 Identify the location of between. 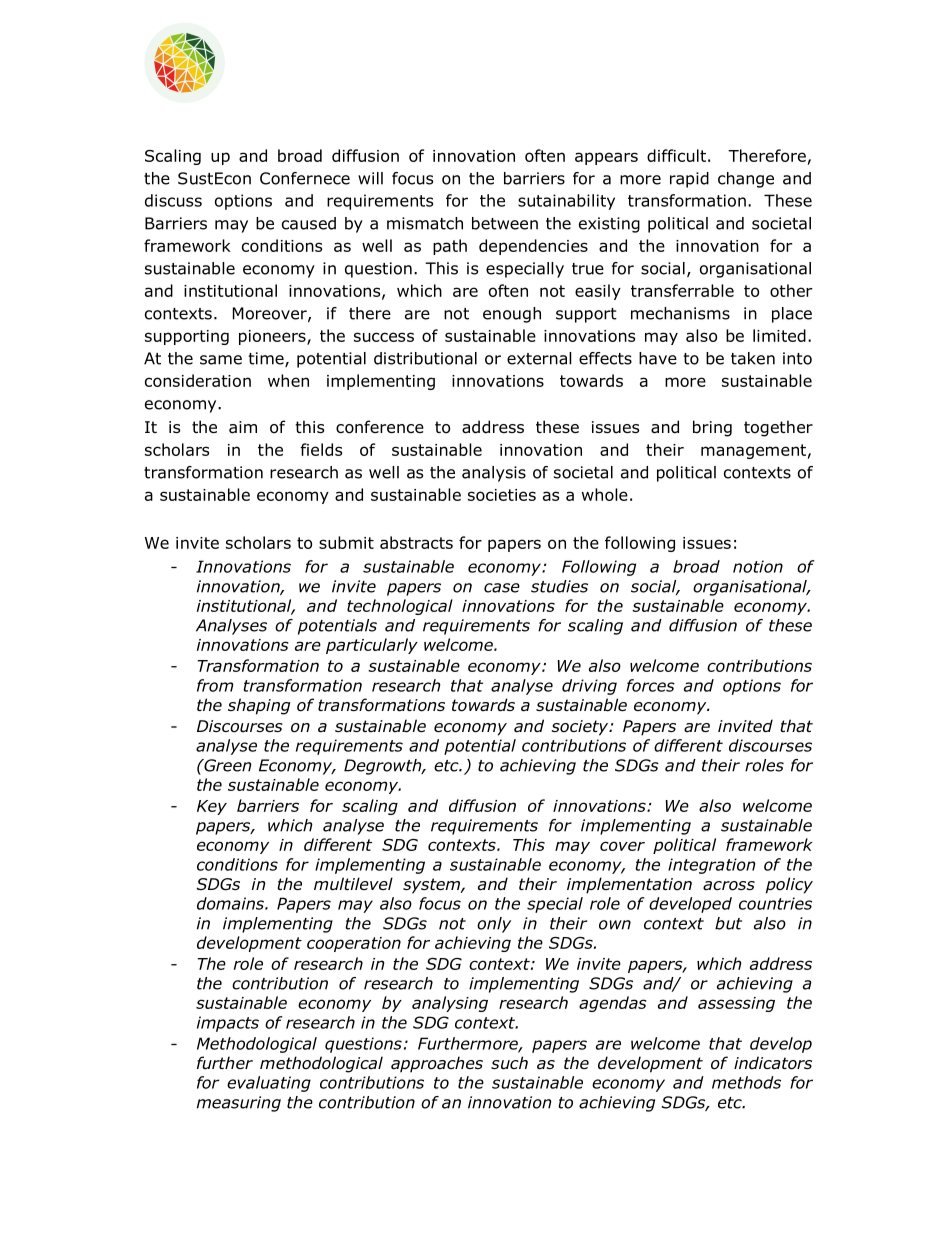
(505, 223).
